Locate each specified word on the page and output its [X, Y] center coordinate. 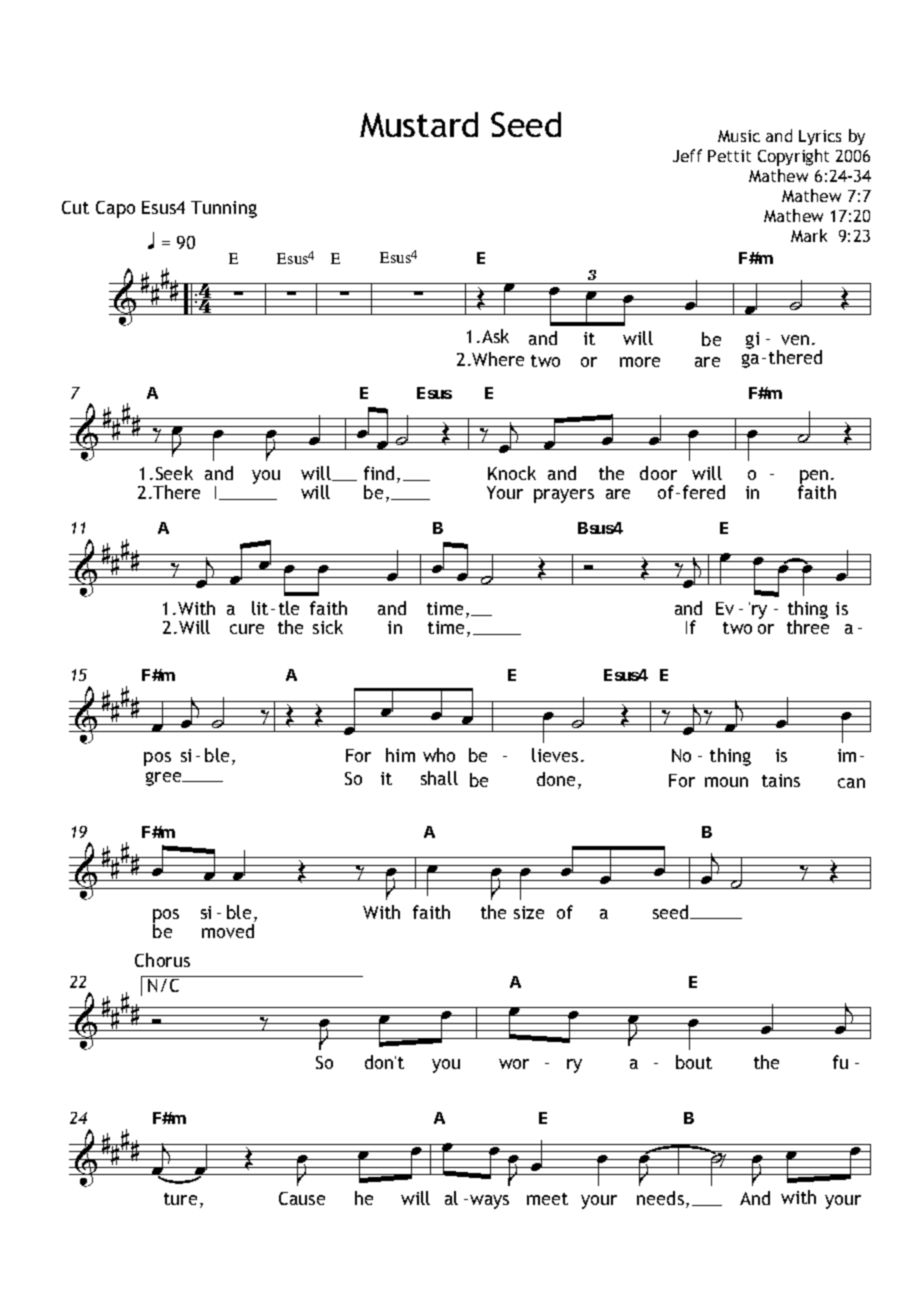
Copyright [793, 157]
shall [439, 778]
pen [815, 478]
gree [165, 779]
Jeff [687, 155]
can [851, 783]
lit [260, 608]
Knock [512, 473]
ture [180, 1199]
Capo [115, 209]
